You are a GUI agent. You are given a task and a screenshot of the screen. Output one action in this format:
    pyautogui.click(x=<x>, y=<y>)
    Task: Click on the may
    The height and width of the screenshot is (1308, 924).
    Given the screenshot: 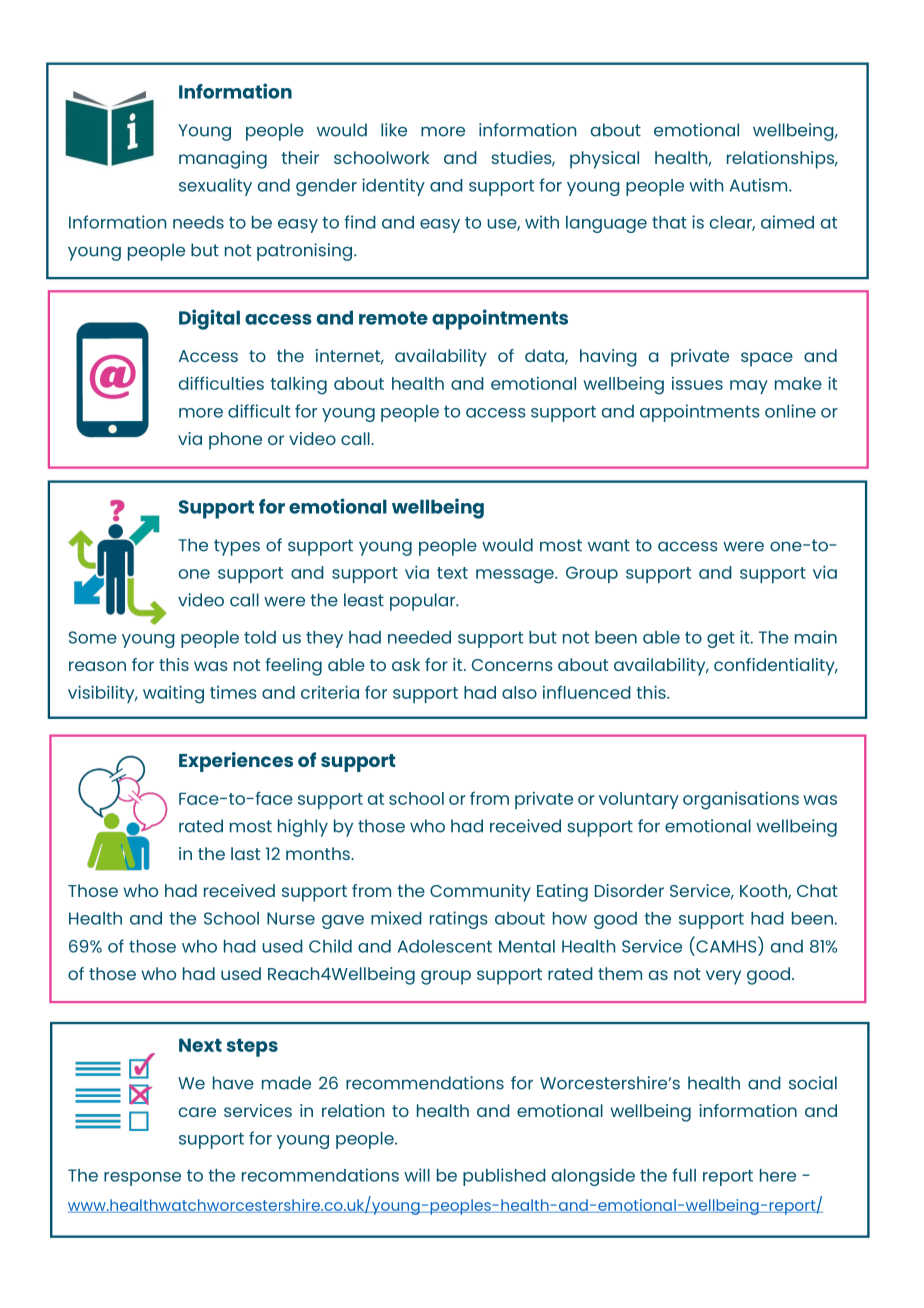 What is the action you would take?
    pyautogui.click(x=749, y=387)
